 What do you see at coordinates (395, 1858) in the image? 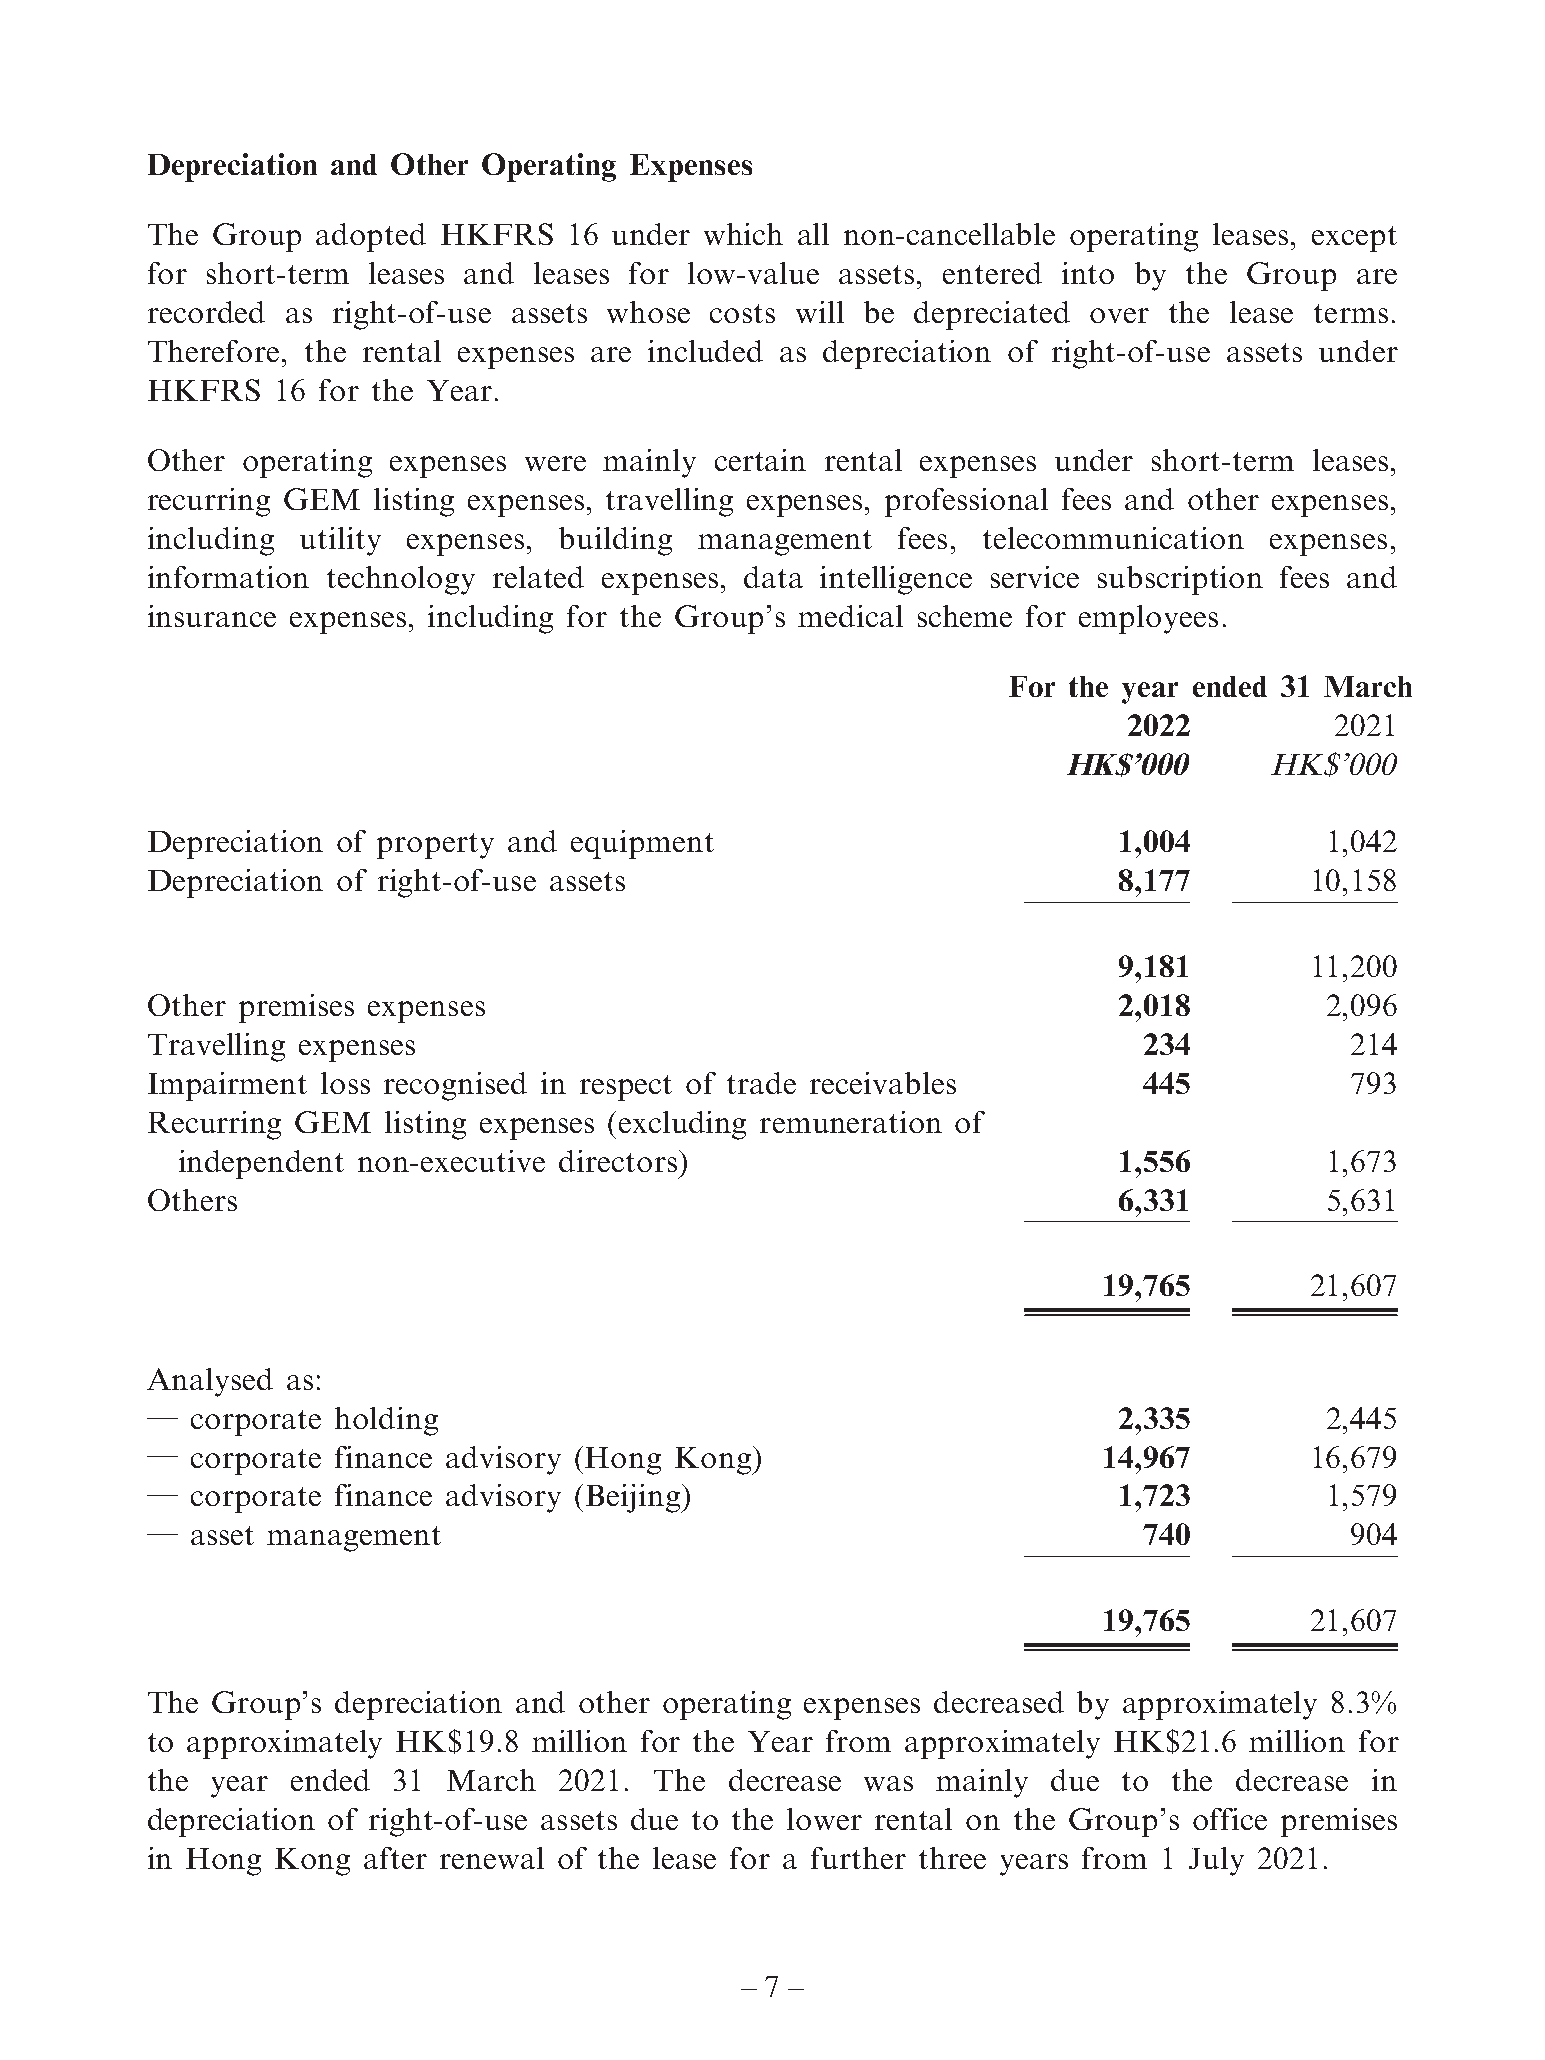
I see `after` at bounding box center [395, 1858].
